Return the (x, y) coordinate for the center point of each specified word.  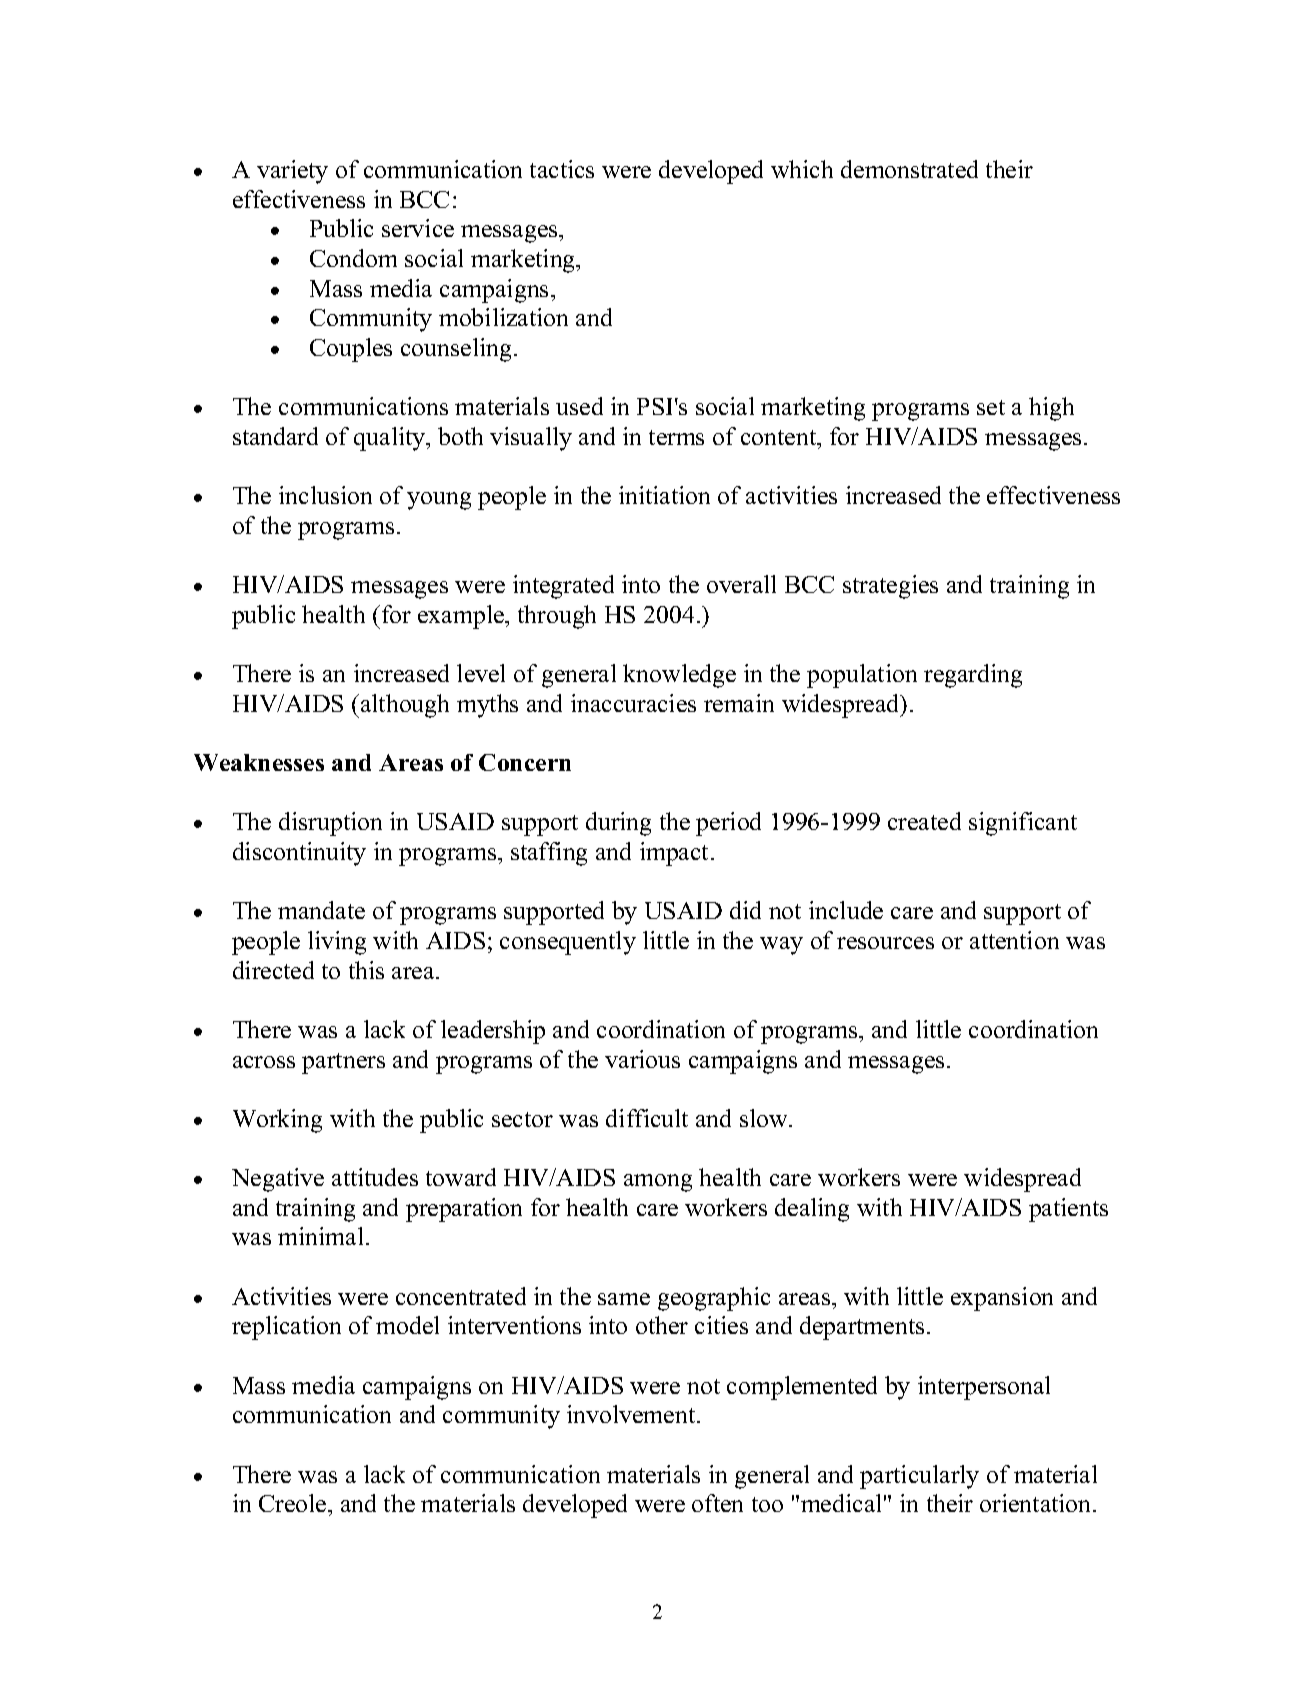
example (462, 617)
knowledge (679, 676)
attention (1014, 940)
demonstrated (909, 169)
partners (343, 1063)
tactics (562, 169)
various (642, 1059)
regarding (973, 676)
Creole (294, 1503)
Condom (353, 258)
